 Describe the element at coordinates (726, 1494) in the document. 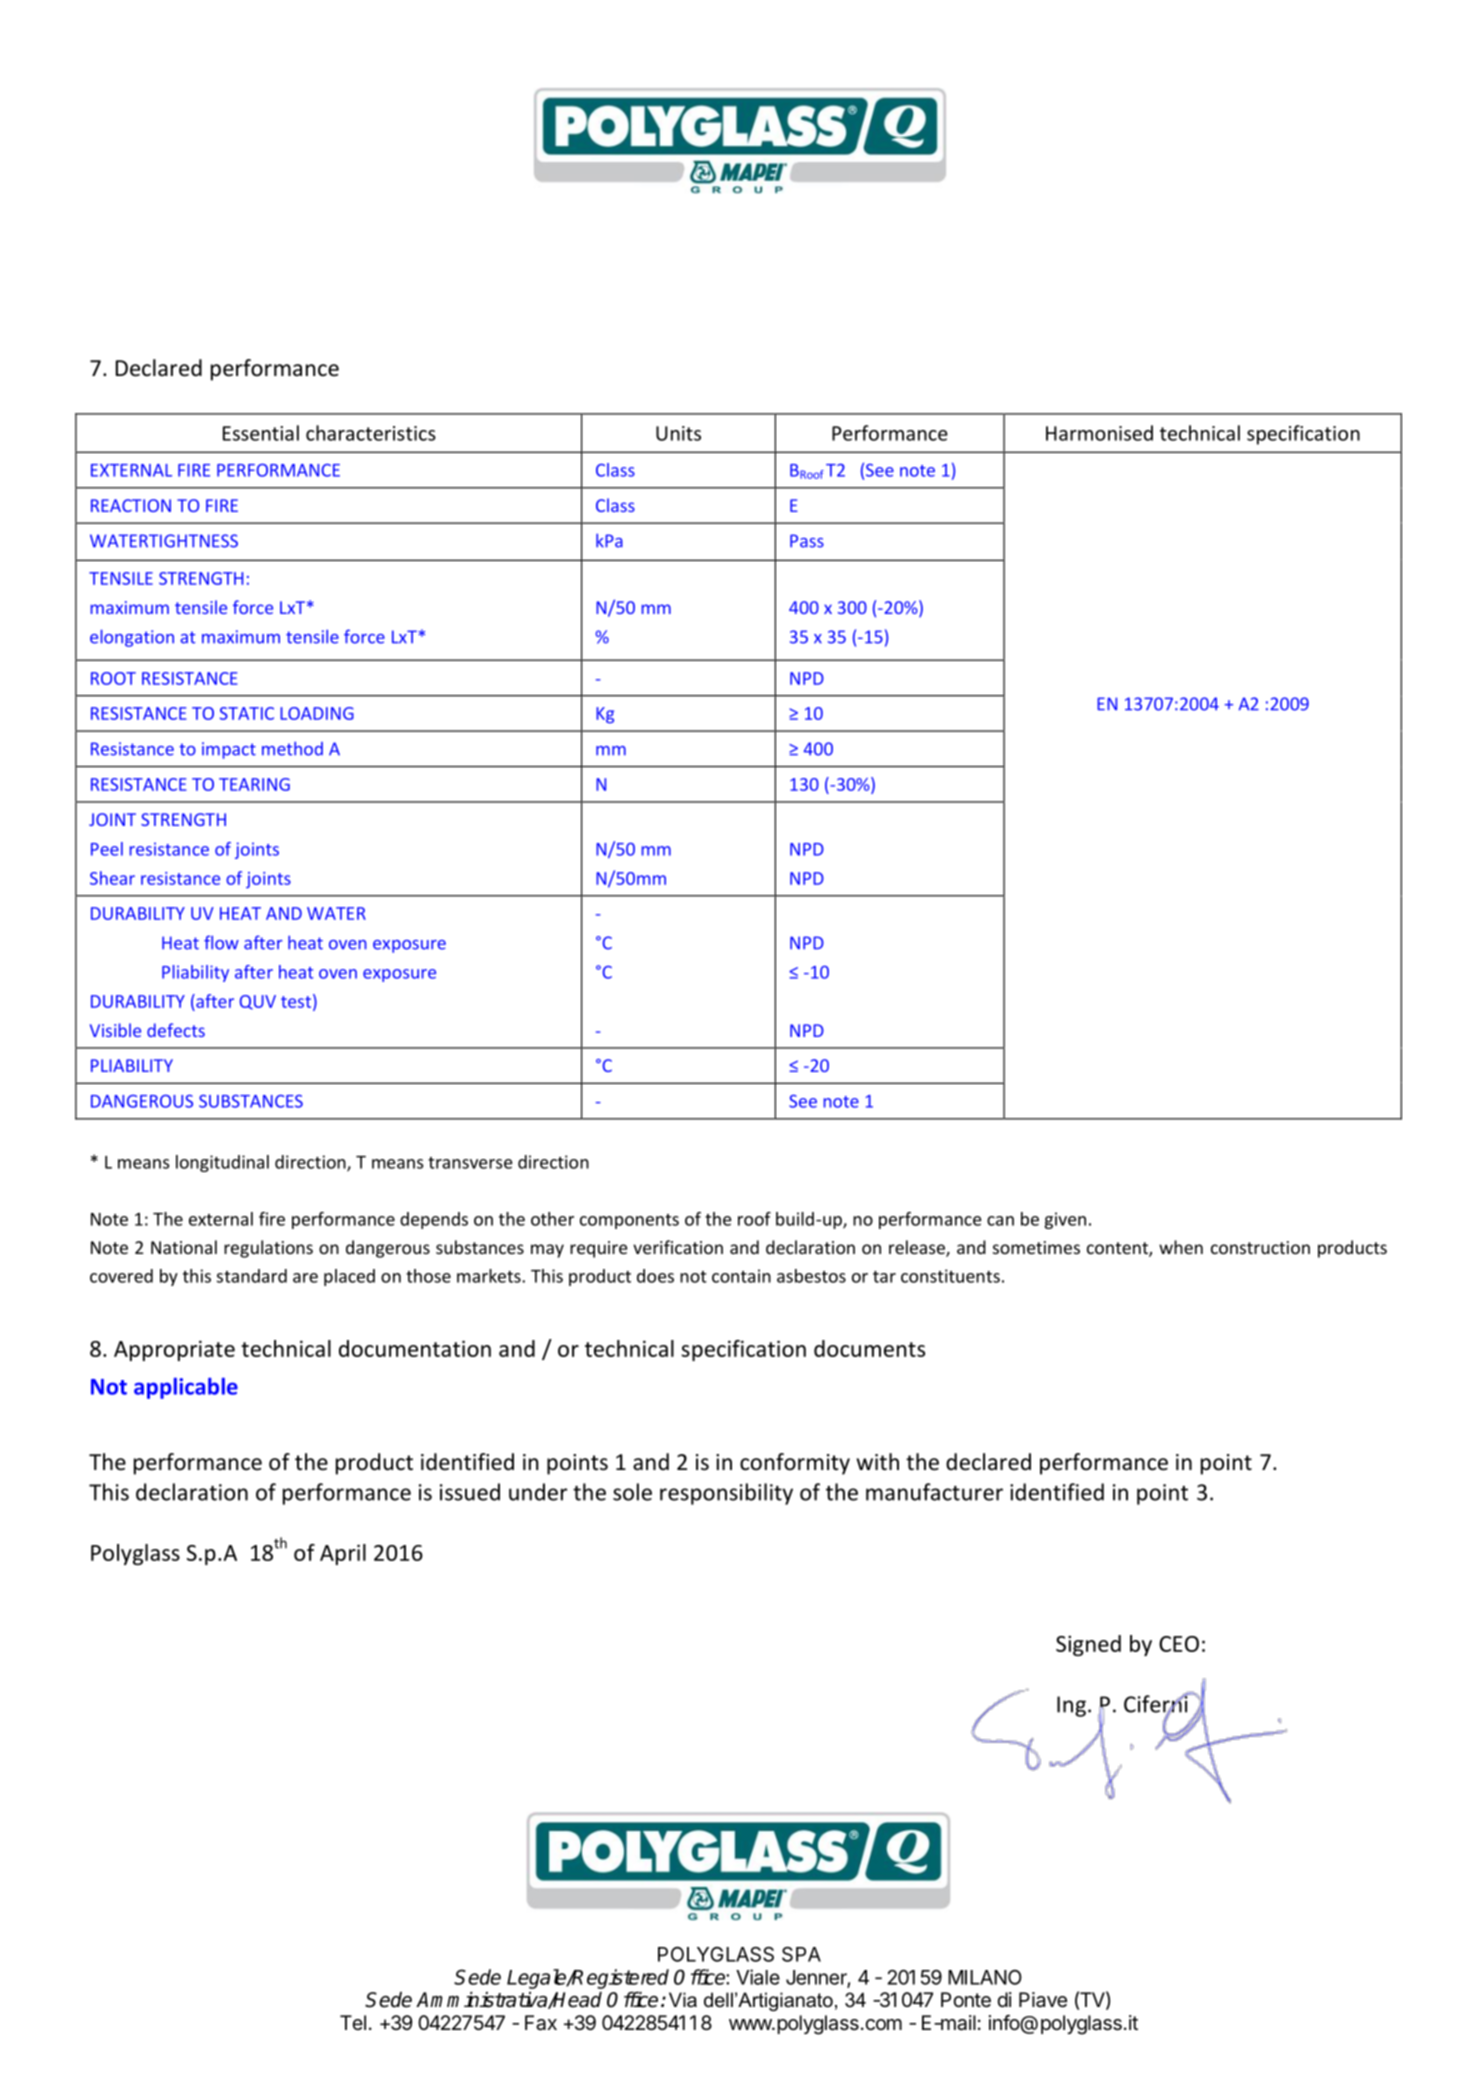

I see `responsibility` at that location.
